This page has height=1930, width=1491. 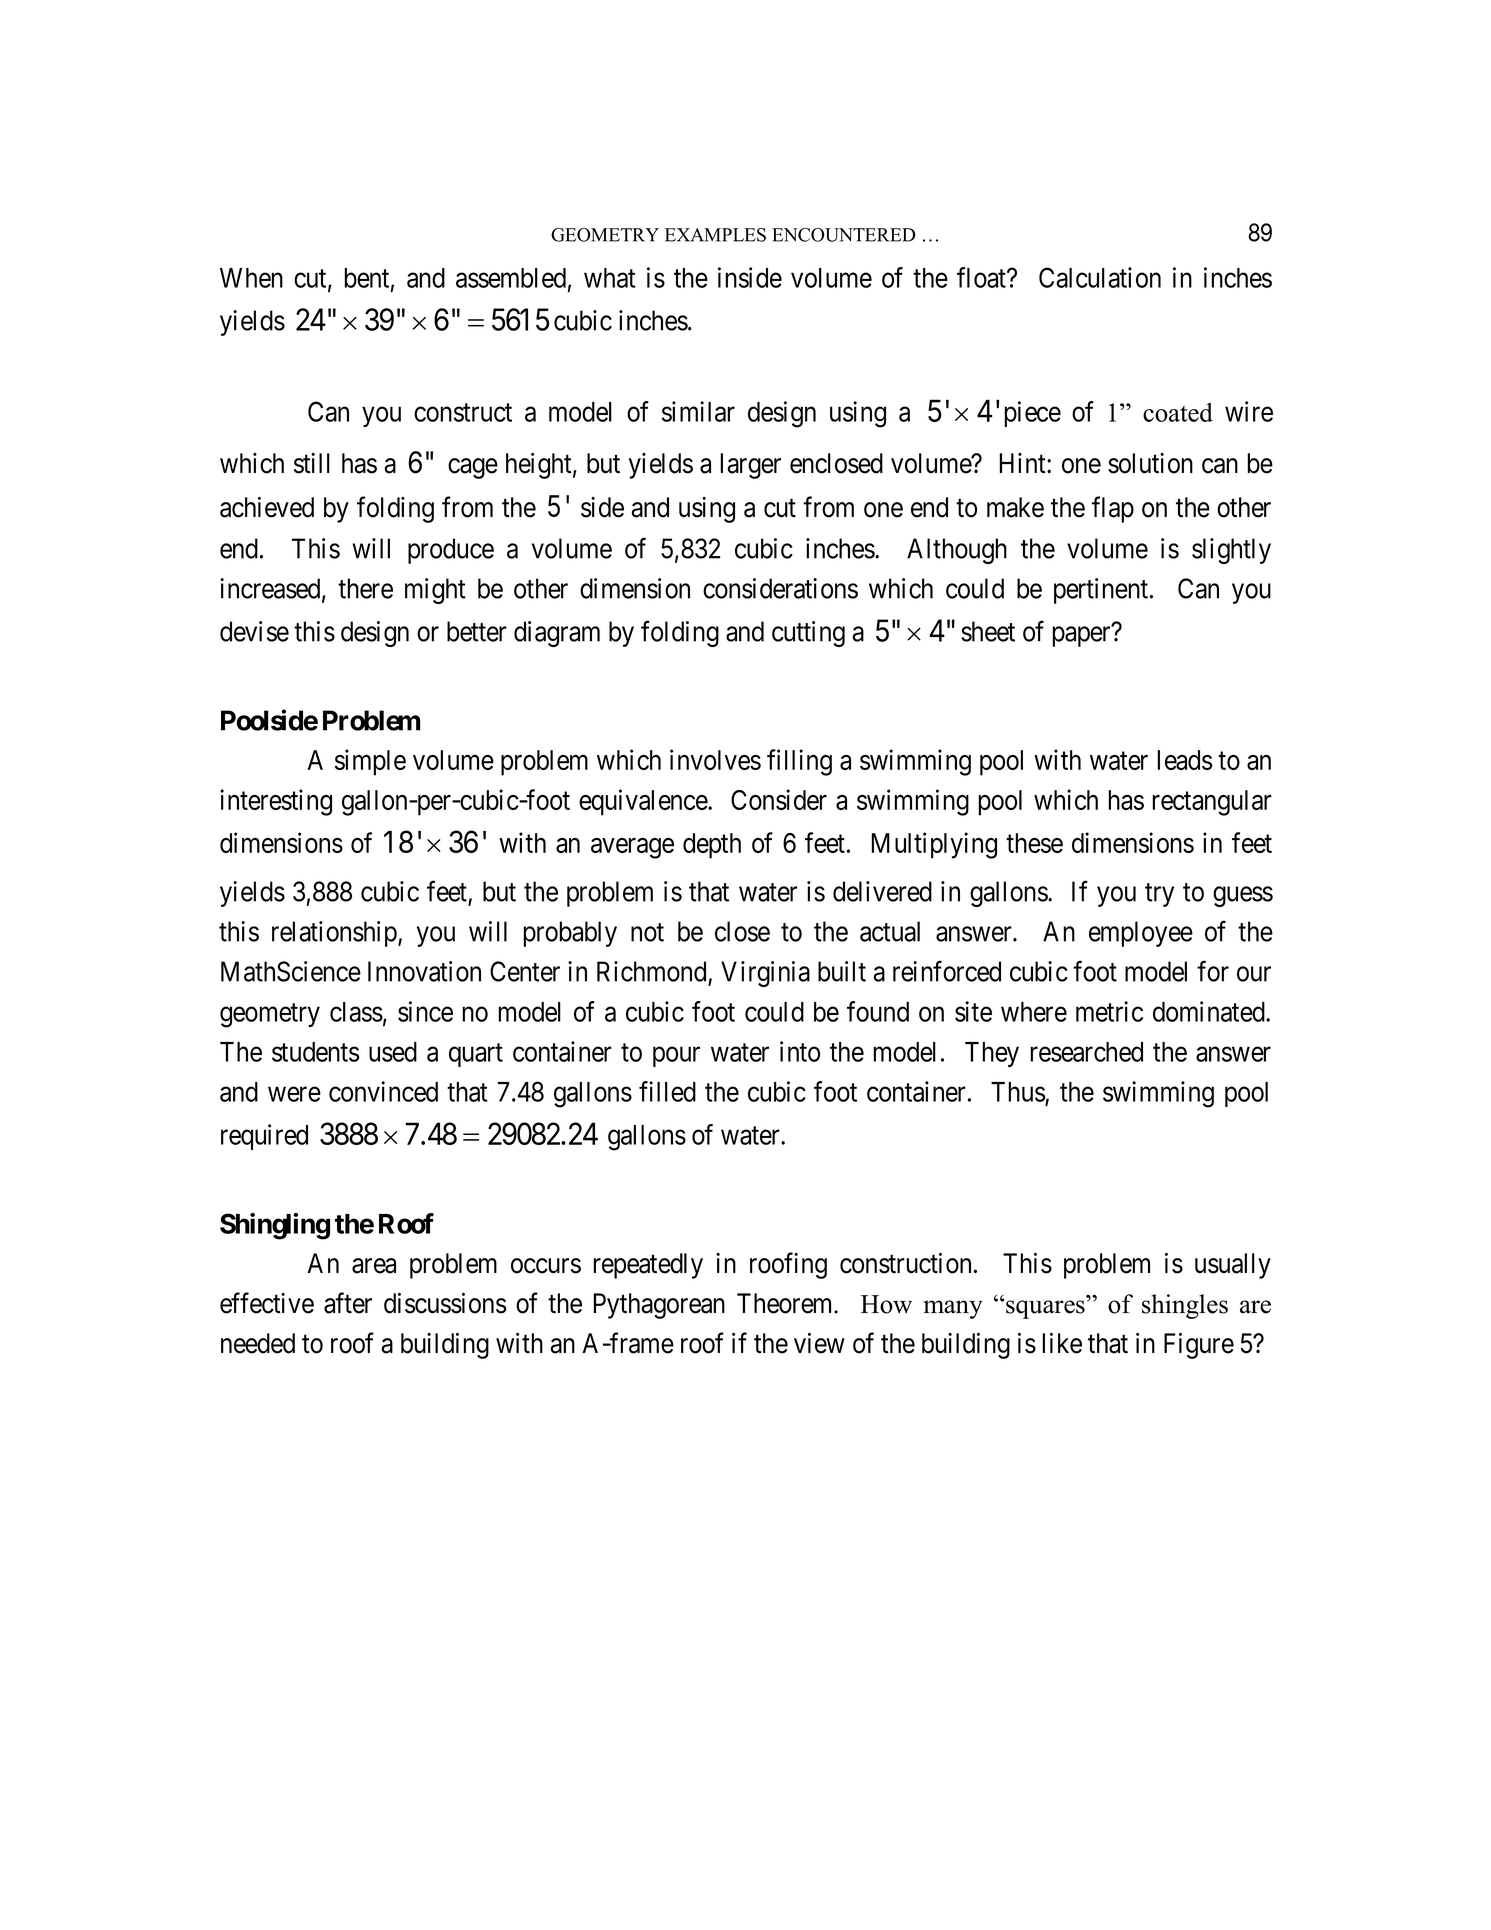 I want to click on larger, so click(x=751, y=466).
